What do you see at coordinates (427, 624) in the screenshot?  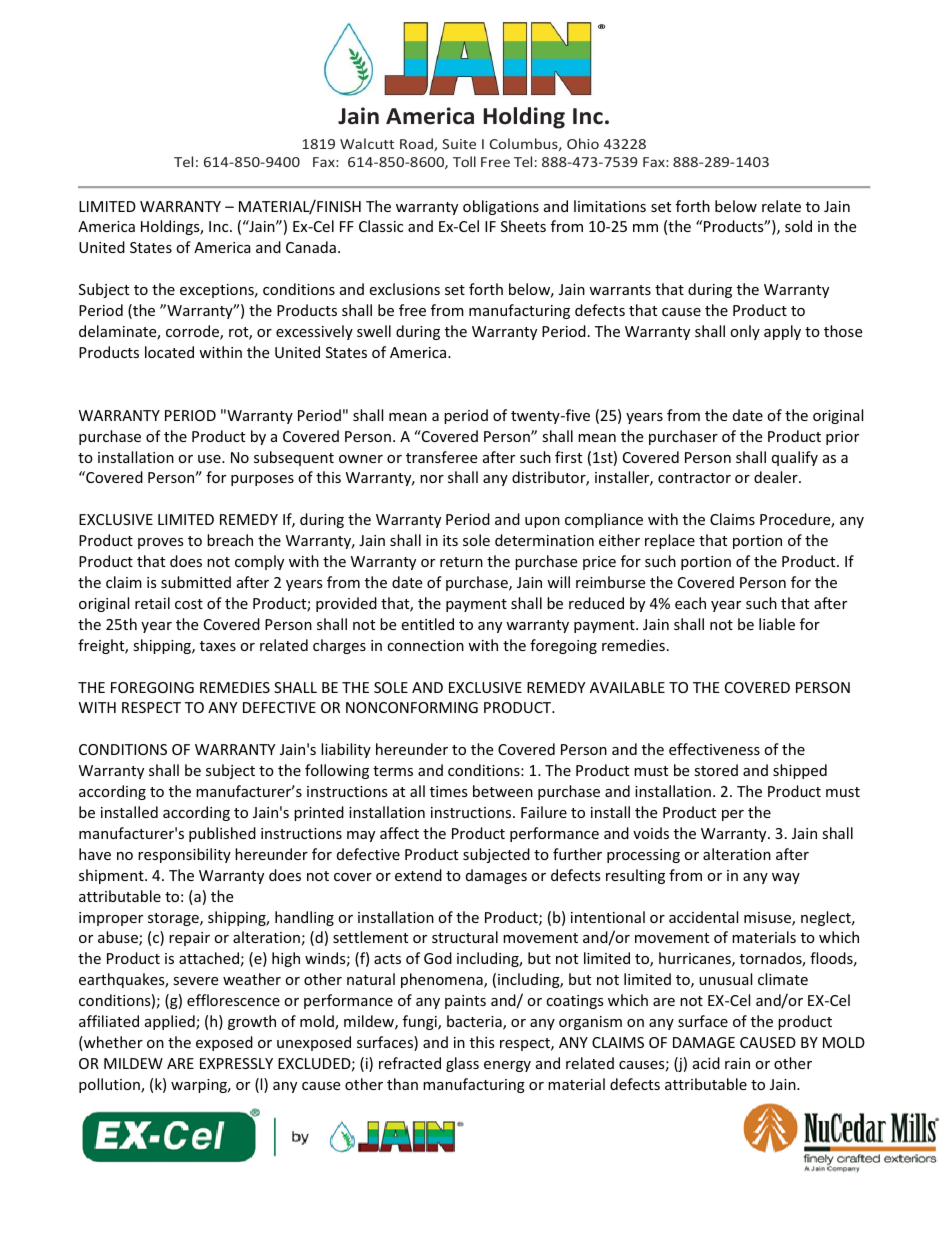 I see `entitled` at bounding box center [427, 624].
